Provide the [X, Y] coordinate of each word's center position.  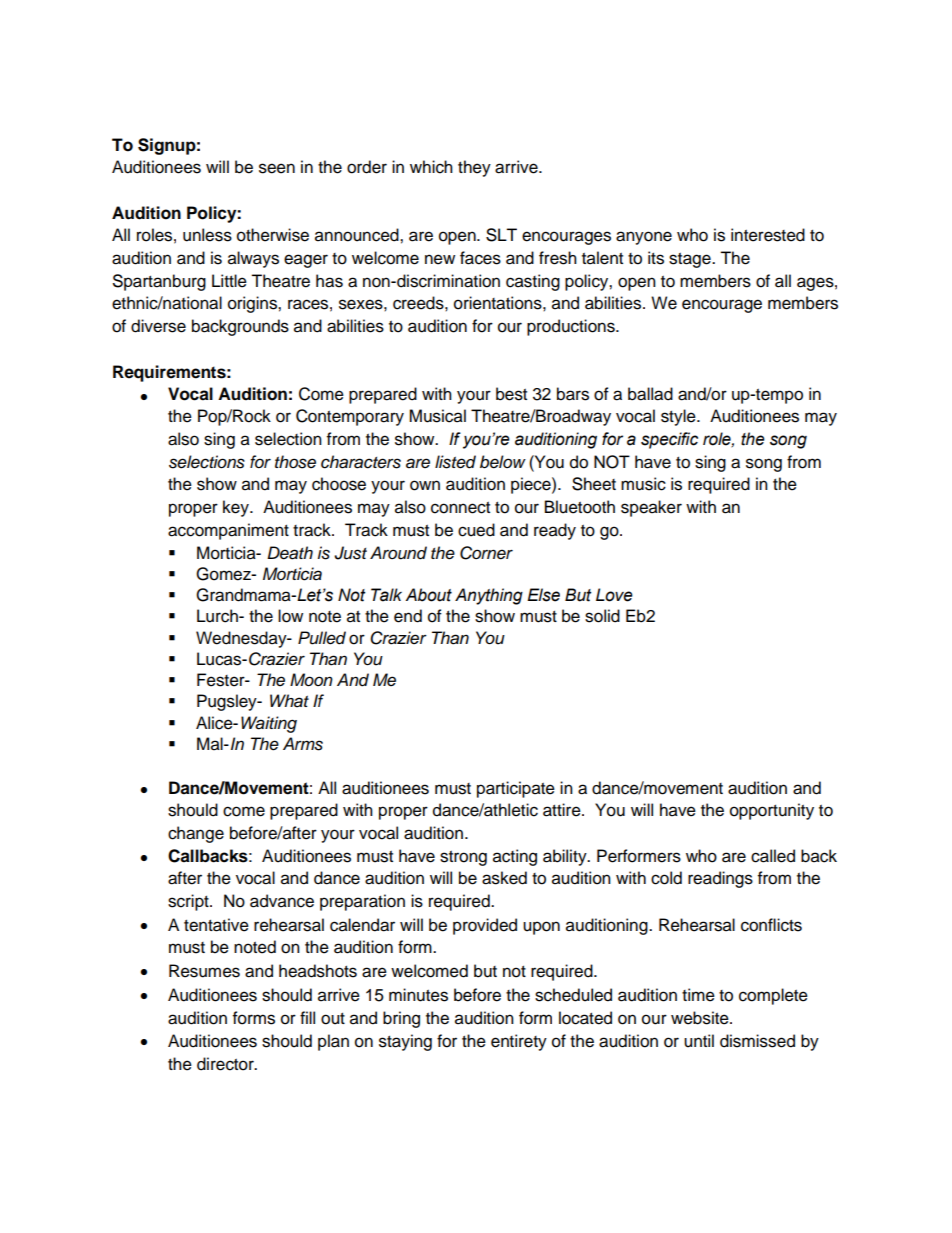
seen [277, 168]
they [474, 168]
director [226, 1064]
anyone [644, 238]
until [699, 1041]
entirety [519, 1042]
